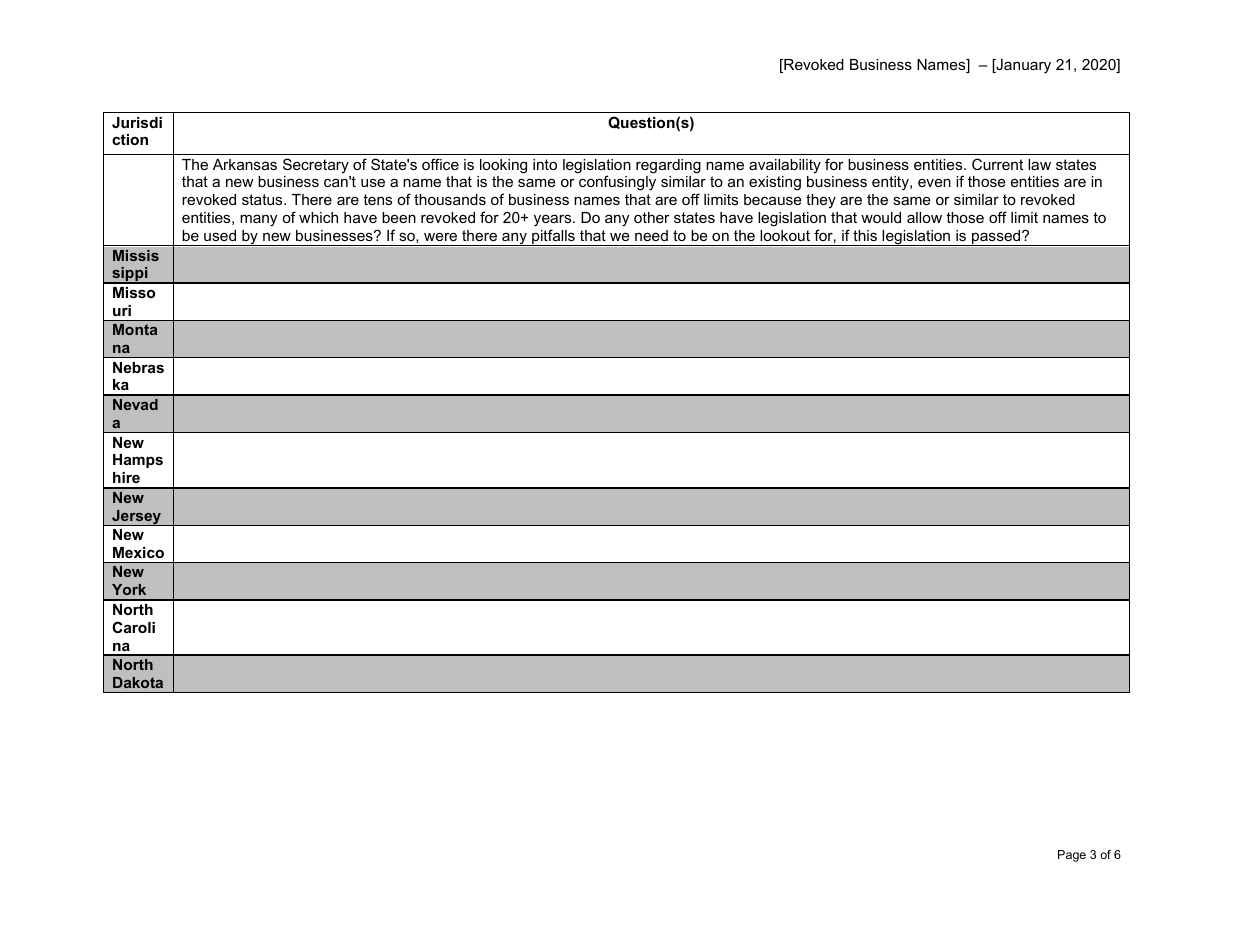  Describe the element at coordinates (129, 589) in the screenshot. I see `York` at that location.
